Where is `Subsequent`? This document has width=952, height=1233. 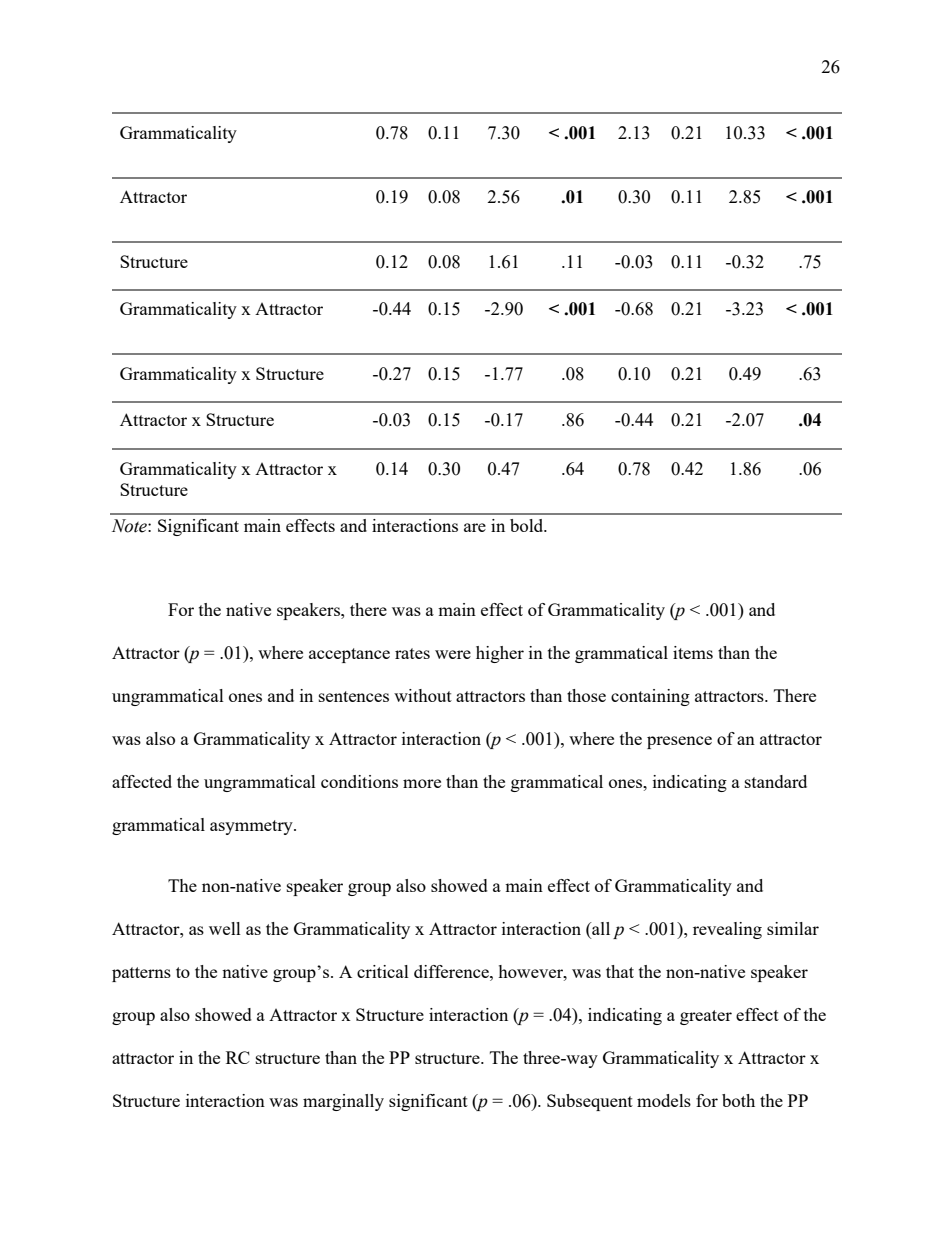
Subsequent is located at coordinates (590, 1102).
